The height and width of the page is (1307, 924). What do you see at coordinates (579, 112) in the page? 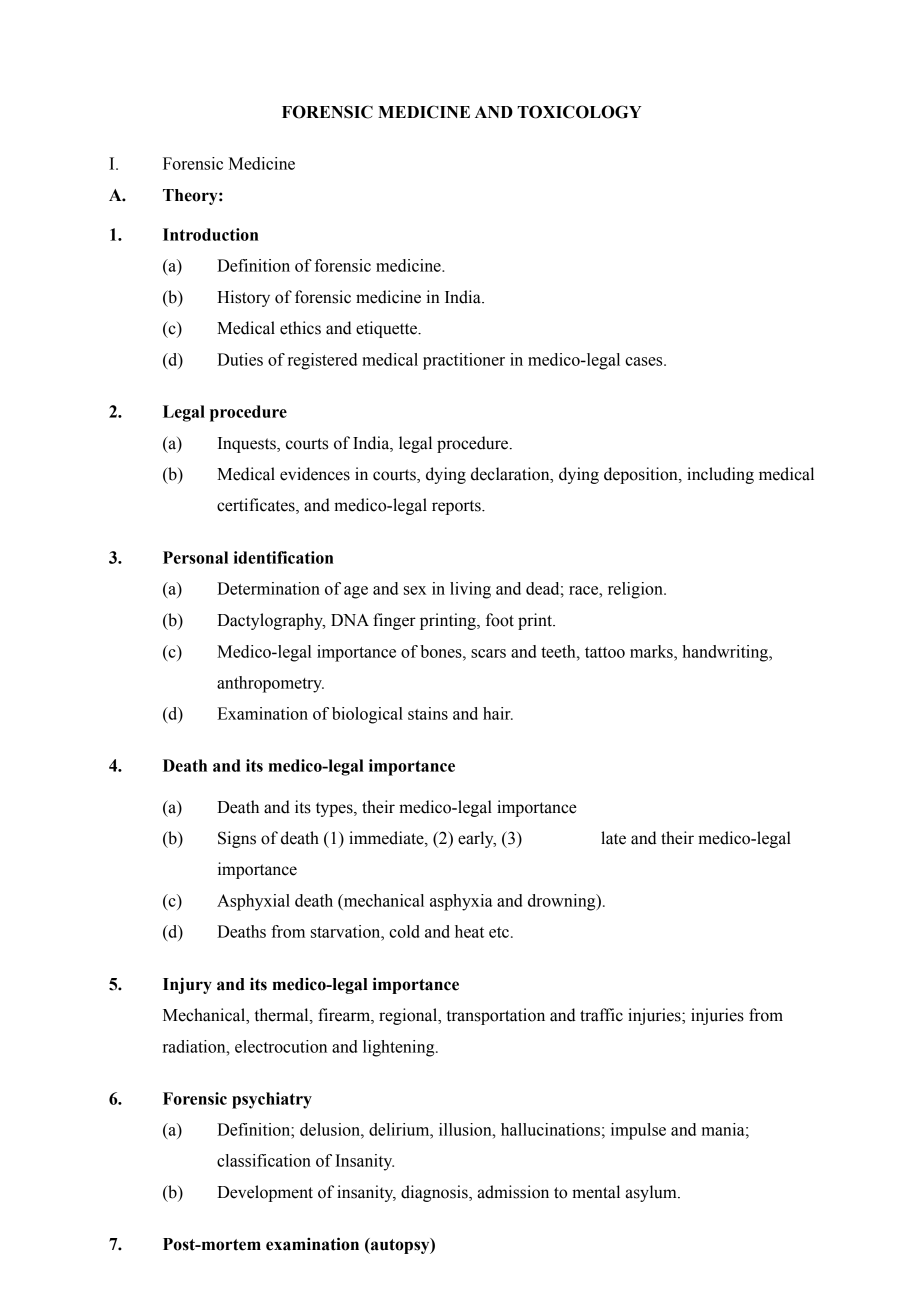
I see `TOXICOLOGY` at bounding box center [579, 112].
